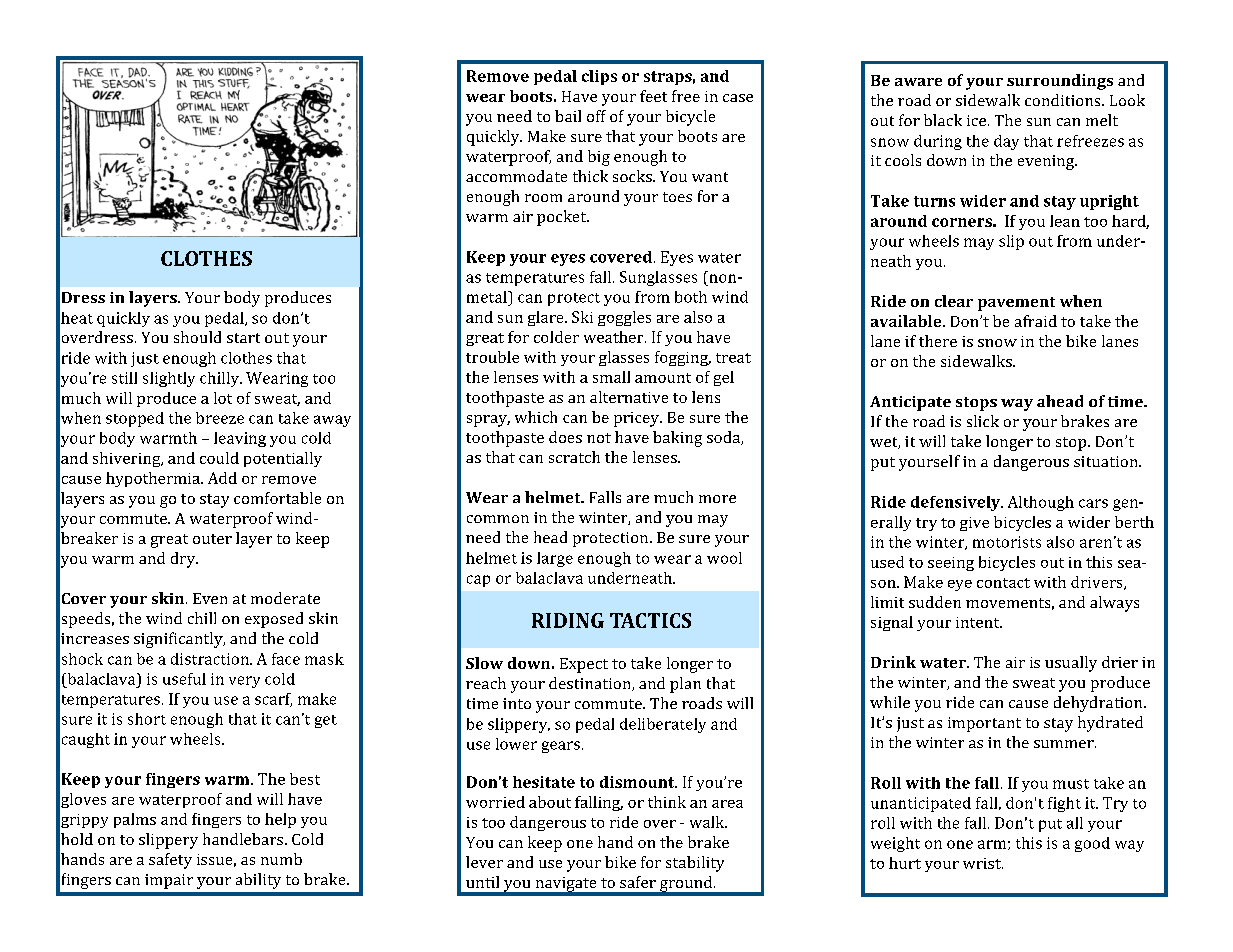 The height and width of the document is (952, 1233). What do you see at coordinates (243, 338) in the document?
I see `start` at bounding box center [243, 338].
